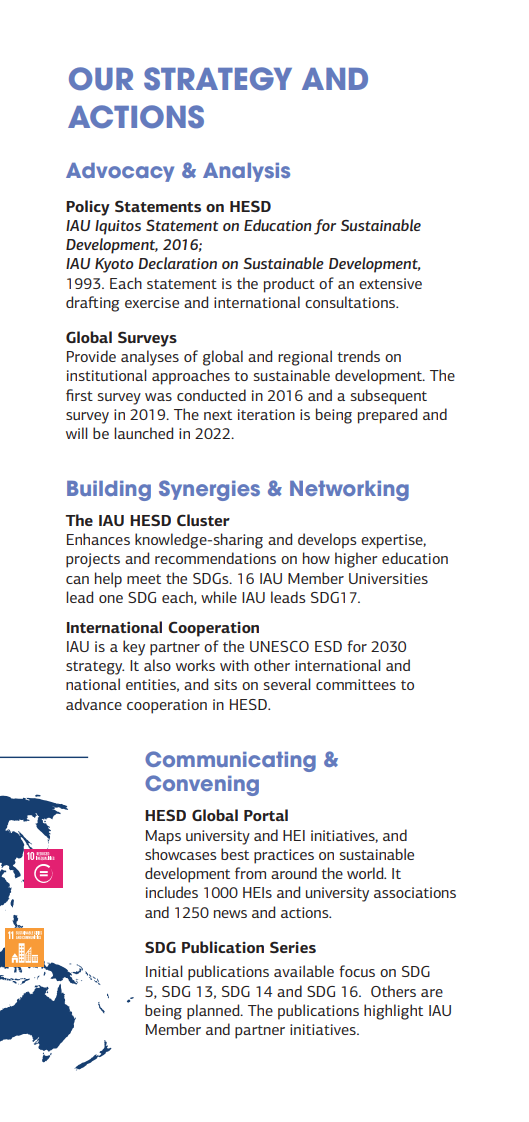  Describe the element at coordinates (390, 283) in the screenshot. I see `extensive` at that location.
